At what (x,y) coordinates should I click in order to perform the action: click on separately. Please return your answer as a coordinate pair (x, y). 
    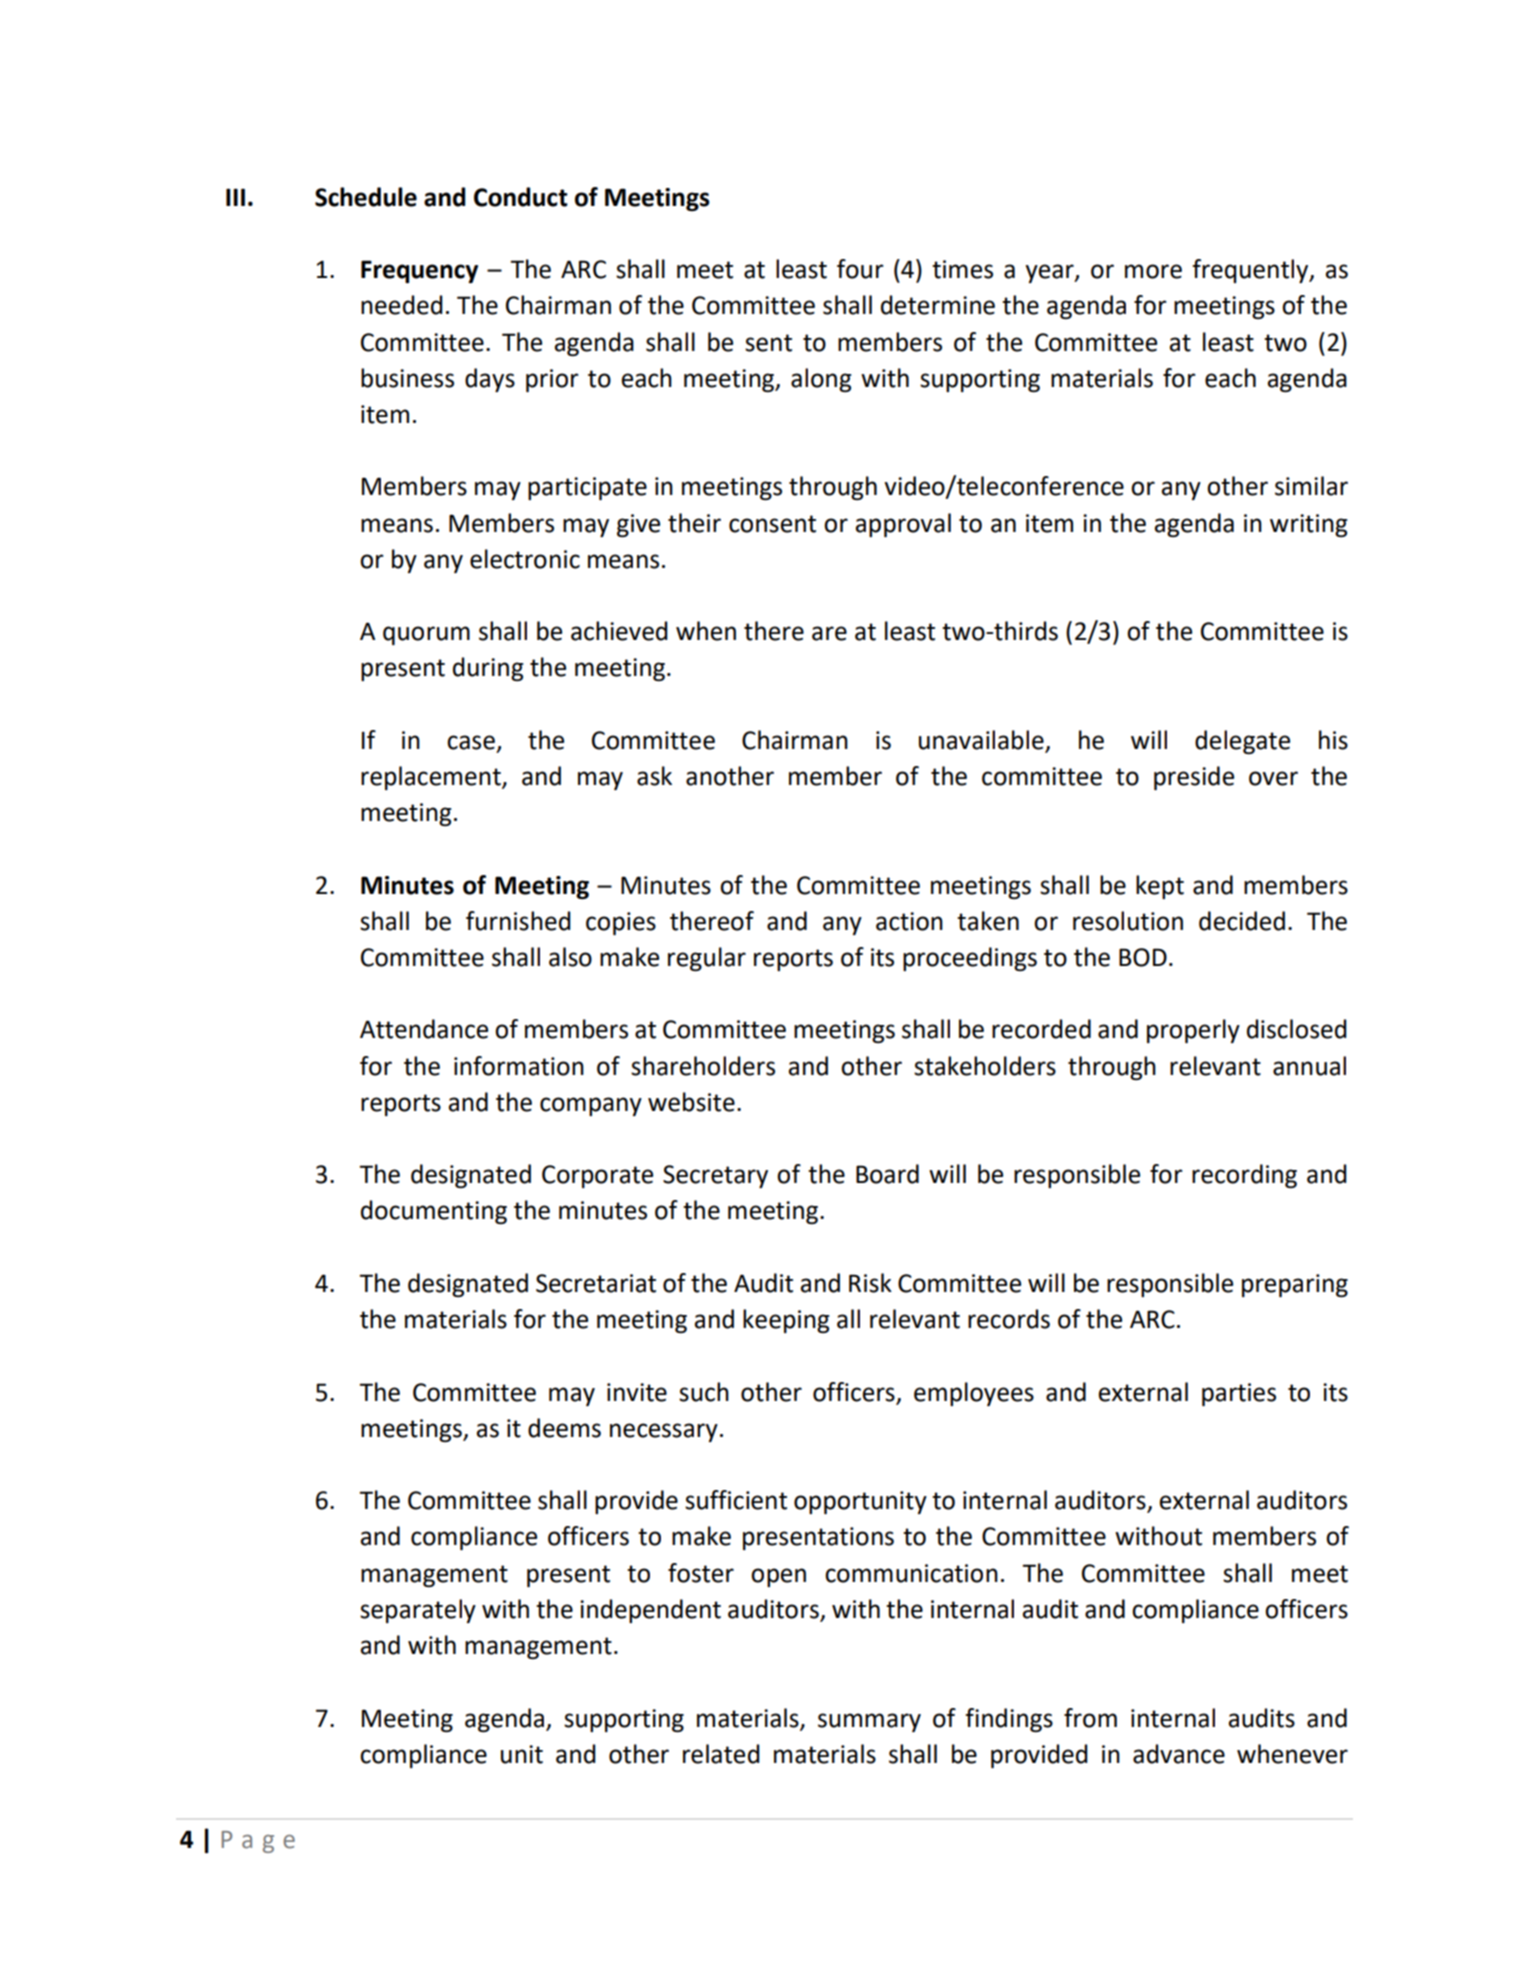
    Looking at the image, I should click on (418, 1611).
